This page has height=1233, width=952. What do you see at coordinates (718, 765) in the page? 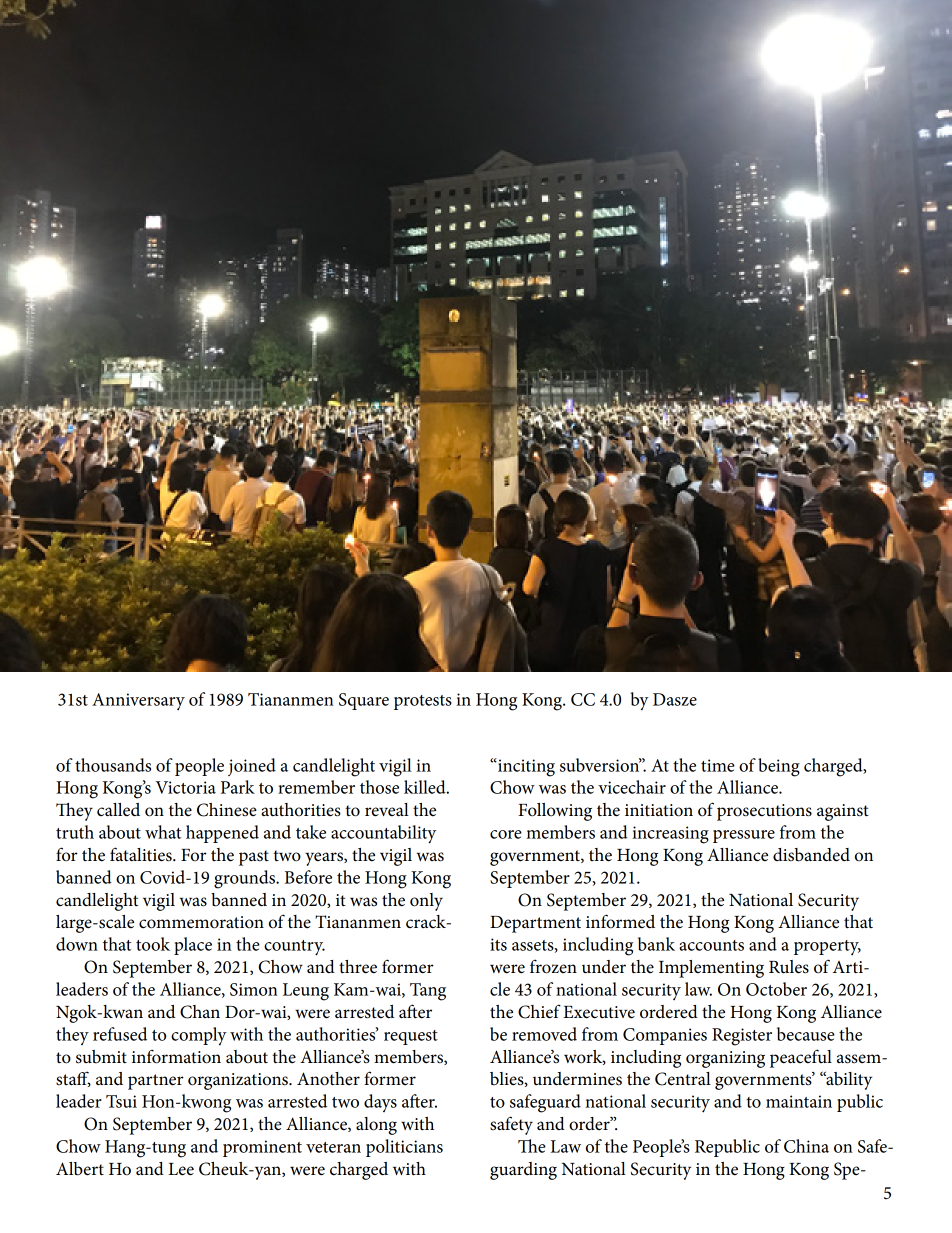
I see `time` at bounding box center [718, 765].
